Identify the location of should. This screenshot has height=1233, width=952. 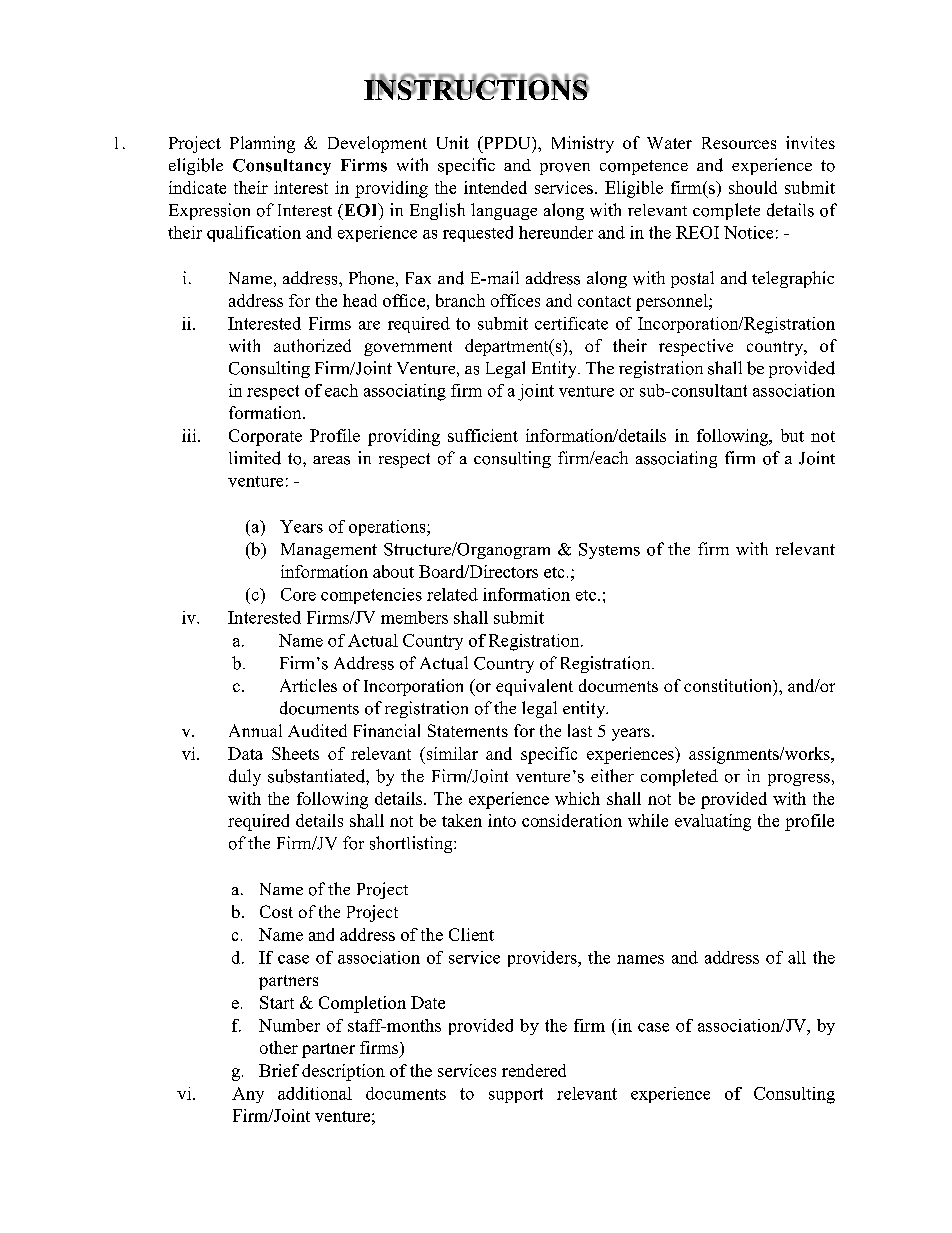
(753, 187).
